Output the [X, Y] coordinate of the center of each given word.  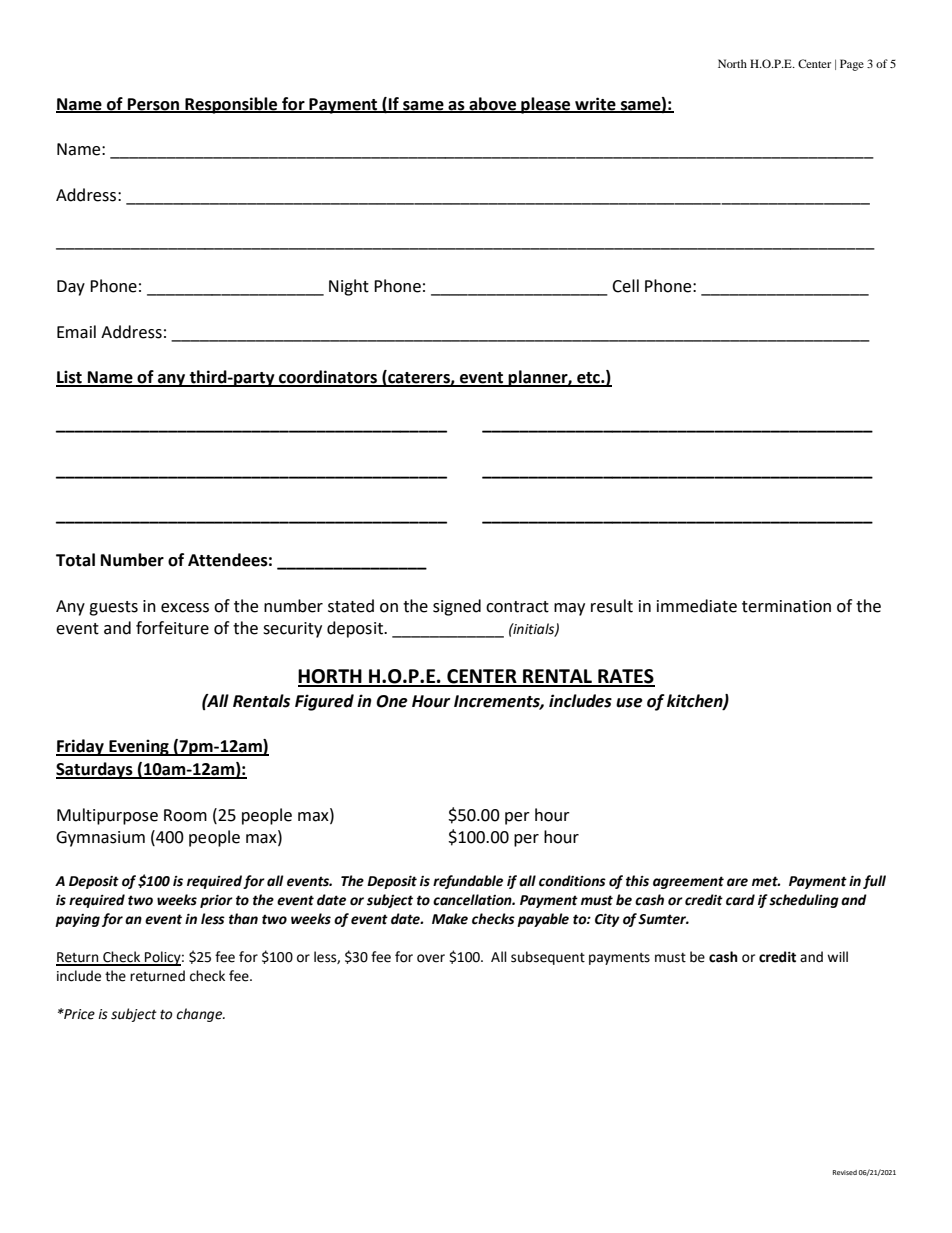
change [200, 1015]
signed [457, 607]
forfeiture [172, 628]
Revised [845, 1172]
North [732, 63]
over [431, 958]
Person [154, 105]
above [493, 104]
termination [786, 606]
